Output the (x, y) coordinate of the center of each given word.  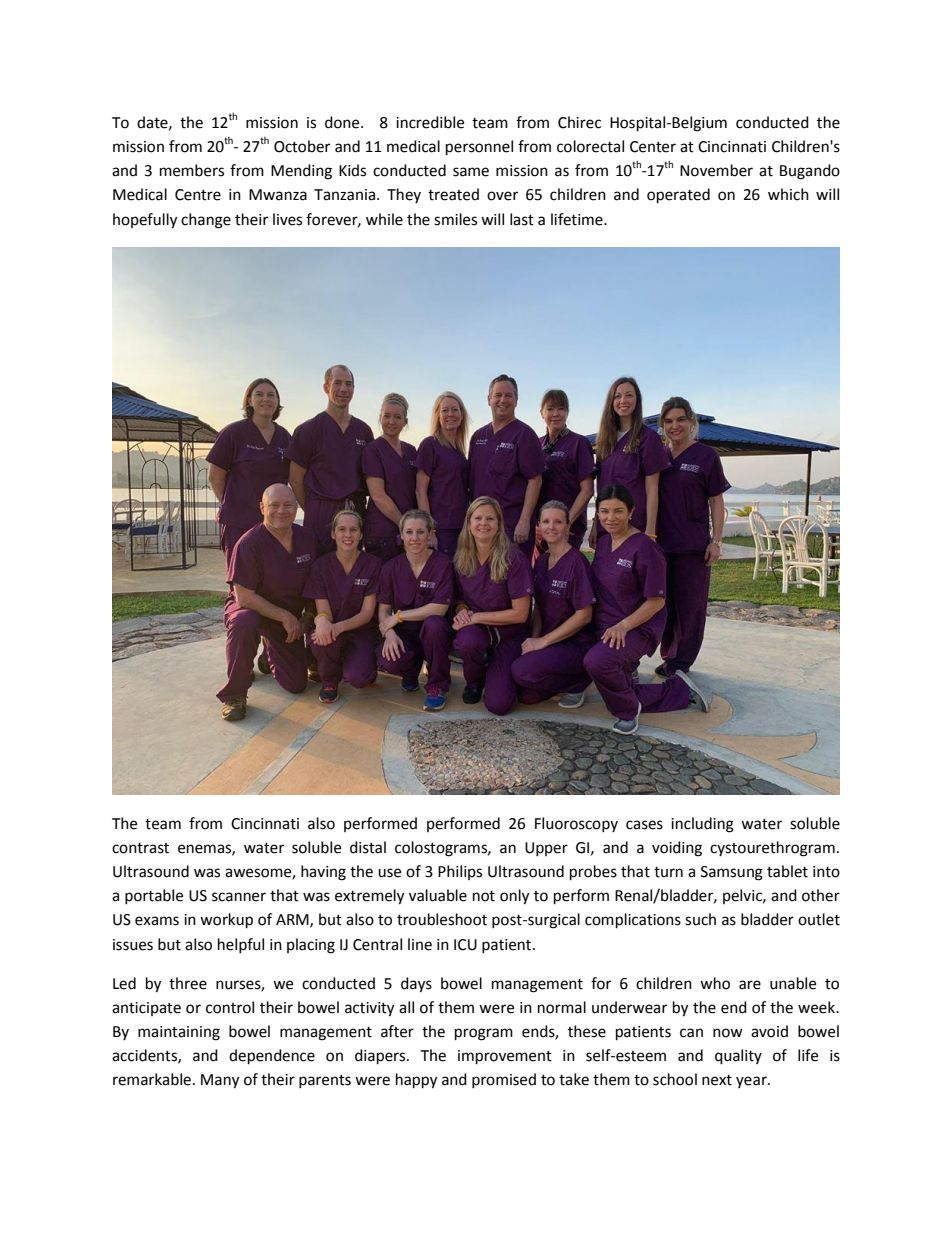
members (192, 170)
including (702, 825)
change (206, 221)
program (484, 1034)
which (788, 194)
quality (738, 1057)
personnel (479, 148)
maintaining (179, 1033)
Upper (546, 849)
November (716, 170)
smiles (455, 219)
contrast (140, 848)
